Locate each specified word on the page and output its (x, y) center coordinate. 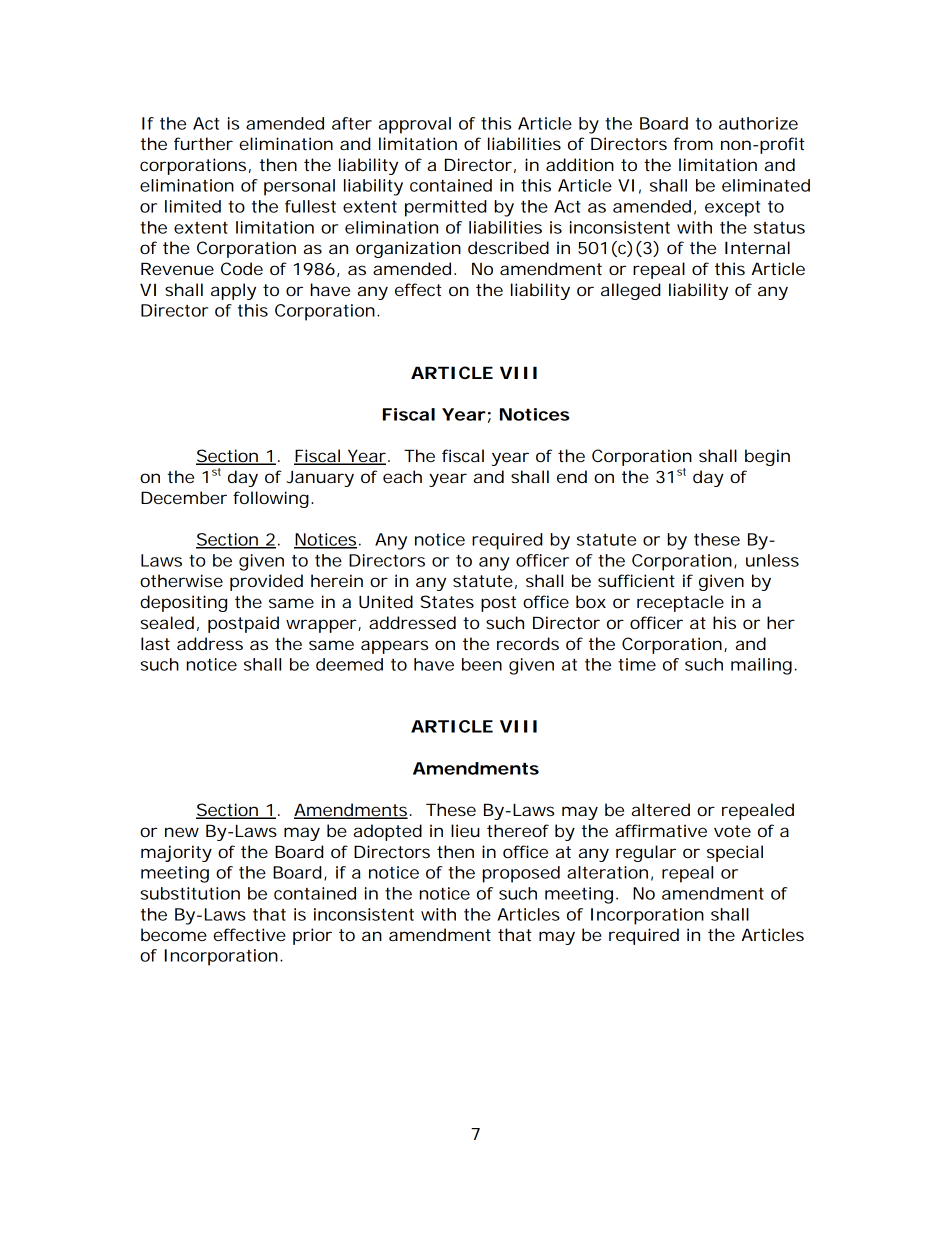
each (402, 476)
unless (772, 560)
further (203, 143)
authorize (758, 123)
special (735, 853)
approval (415, 125)
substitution (190, 893)
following (271, 499)
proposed (521, 874)
